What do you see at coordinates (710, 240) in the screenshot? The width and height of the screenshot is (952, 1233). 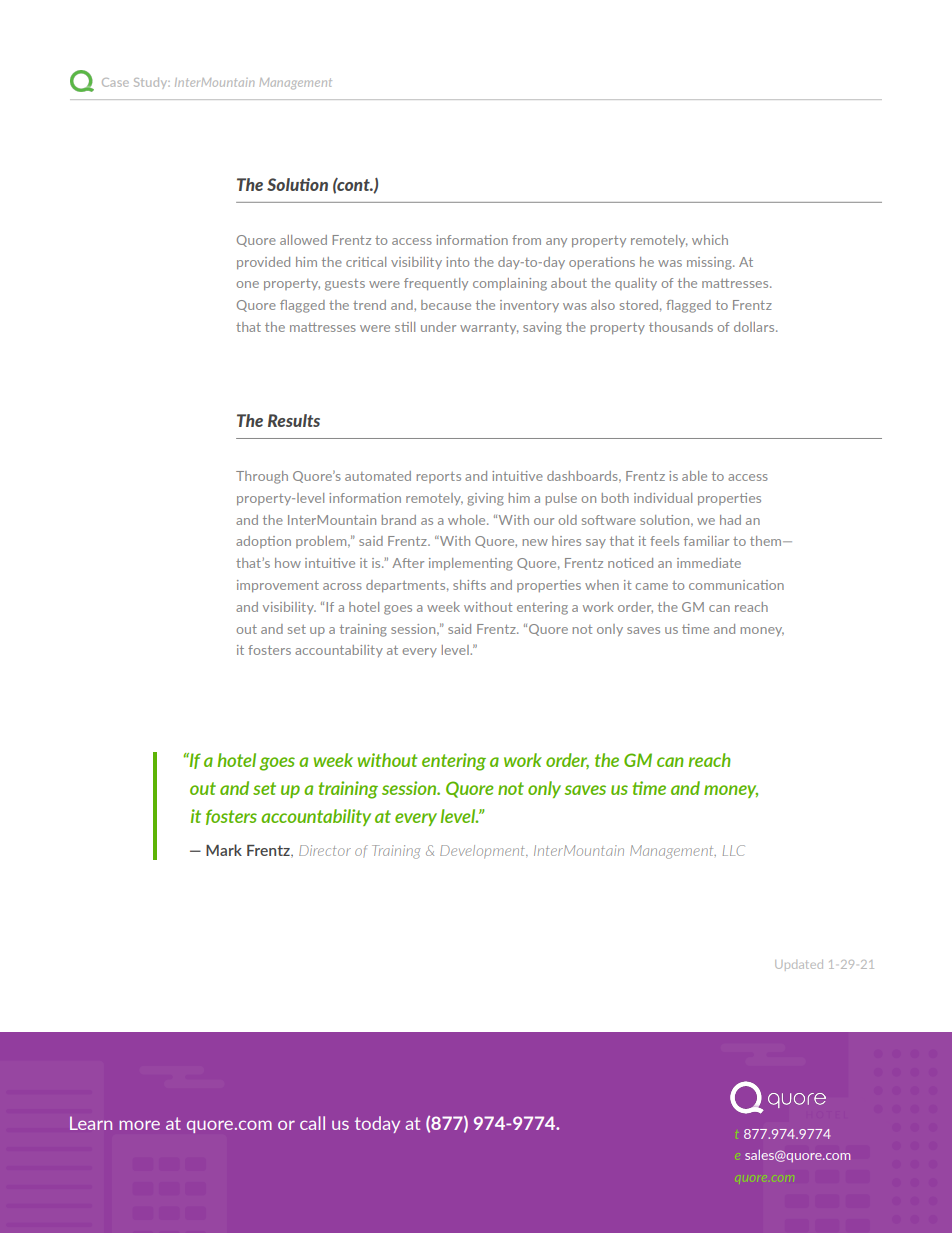 I see `which` at bounding box center [710, 240].
